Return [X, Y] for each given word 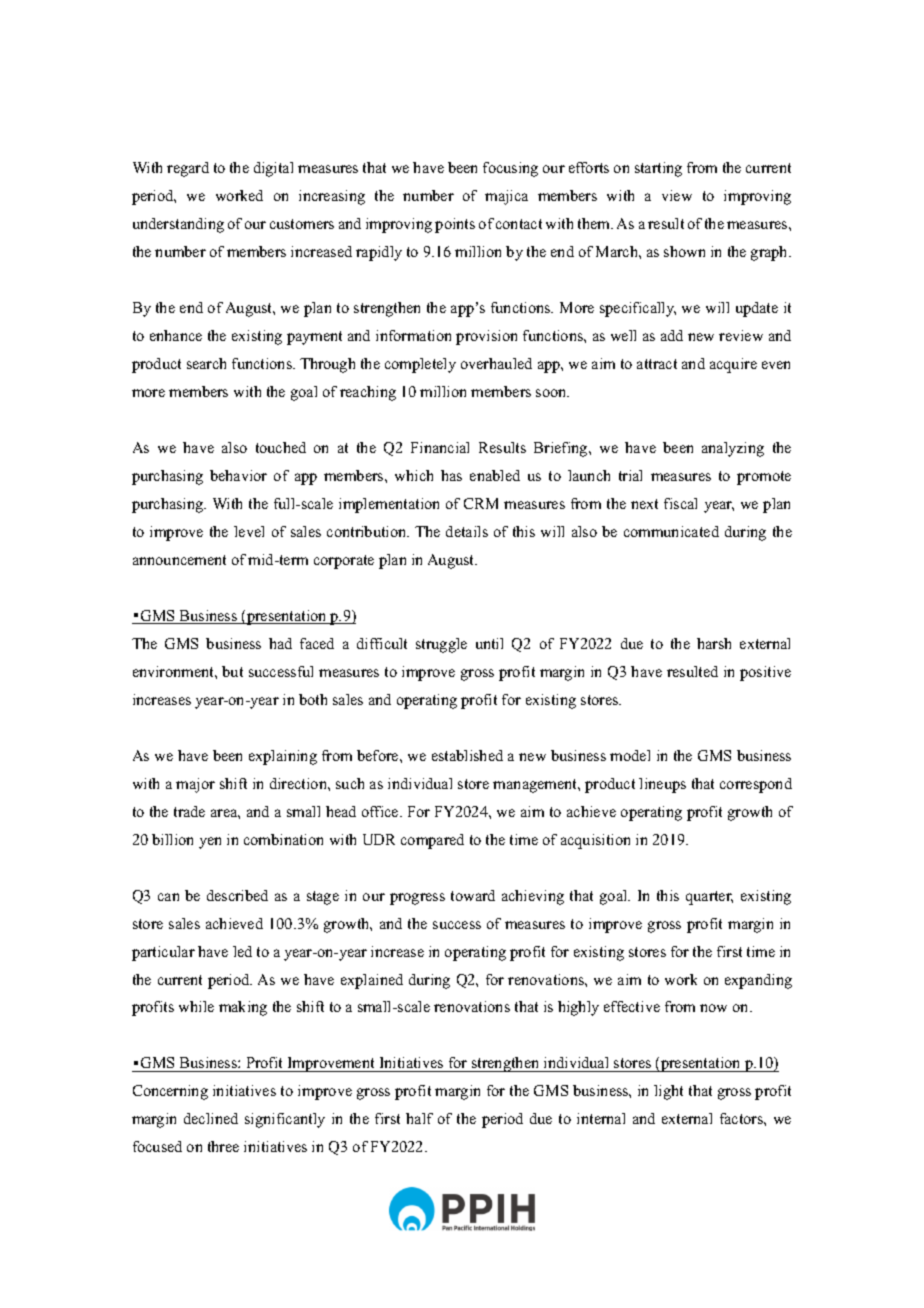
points [455, 225]
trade [189, 811]
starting [658, 169]
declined [211, 1118]
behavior [238, 475]
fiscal [680, 503]
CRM [481, 503]
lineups [662, 785]
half [419, 1118]
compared [432, 841]
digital [273, 169]
